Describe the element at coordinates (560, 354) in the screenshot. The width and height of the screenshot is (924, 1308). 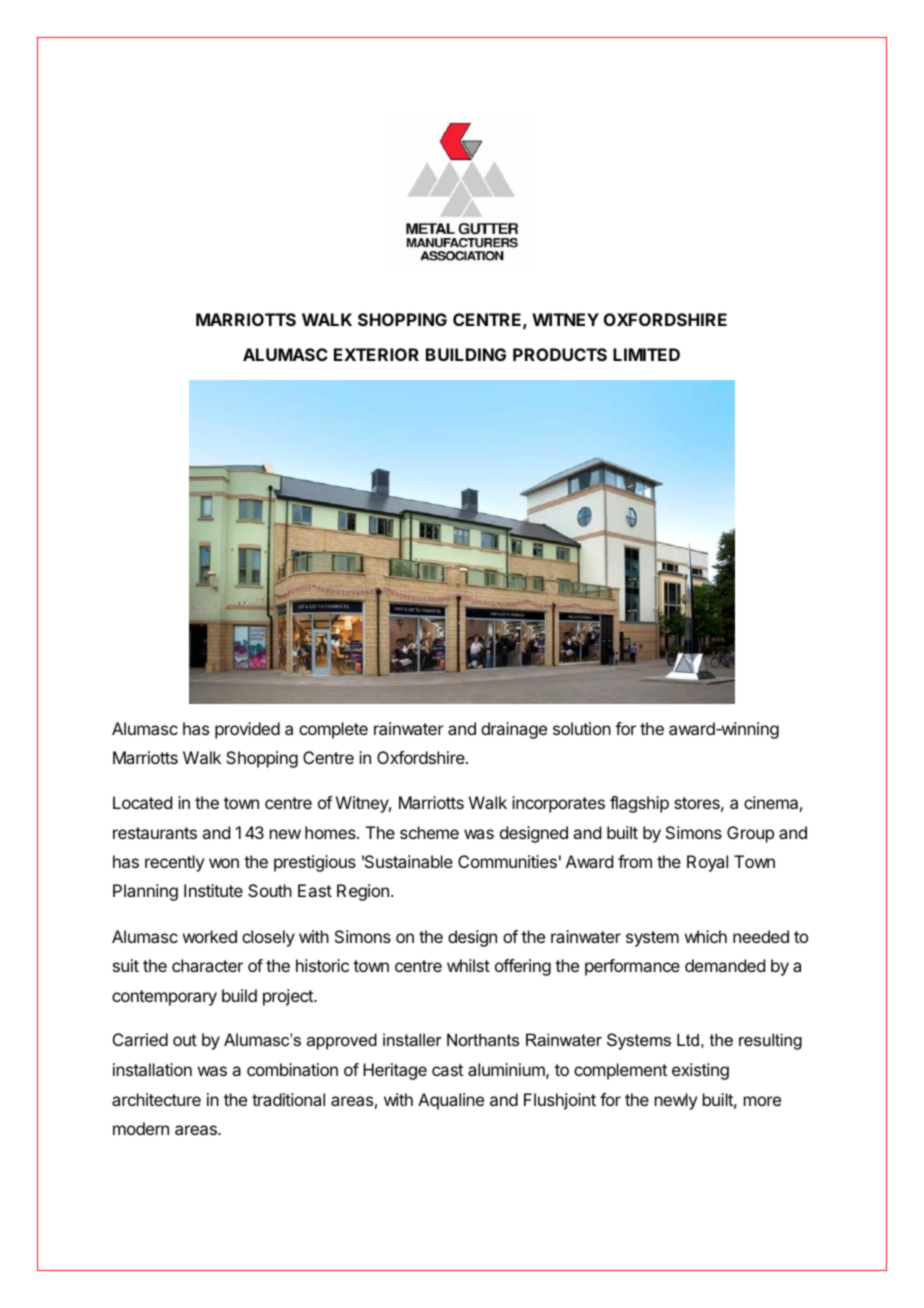
I see `PRODUCTS` at that location.
